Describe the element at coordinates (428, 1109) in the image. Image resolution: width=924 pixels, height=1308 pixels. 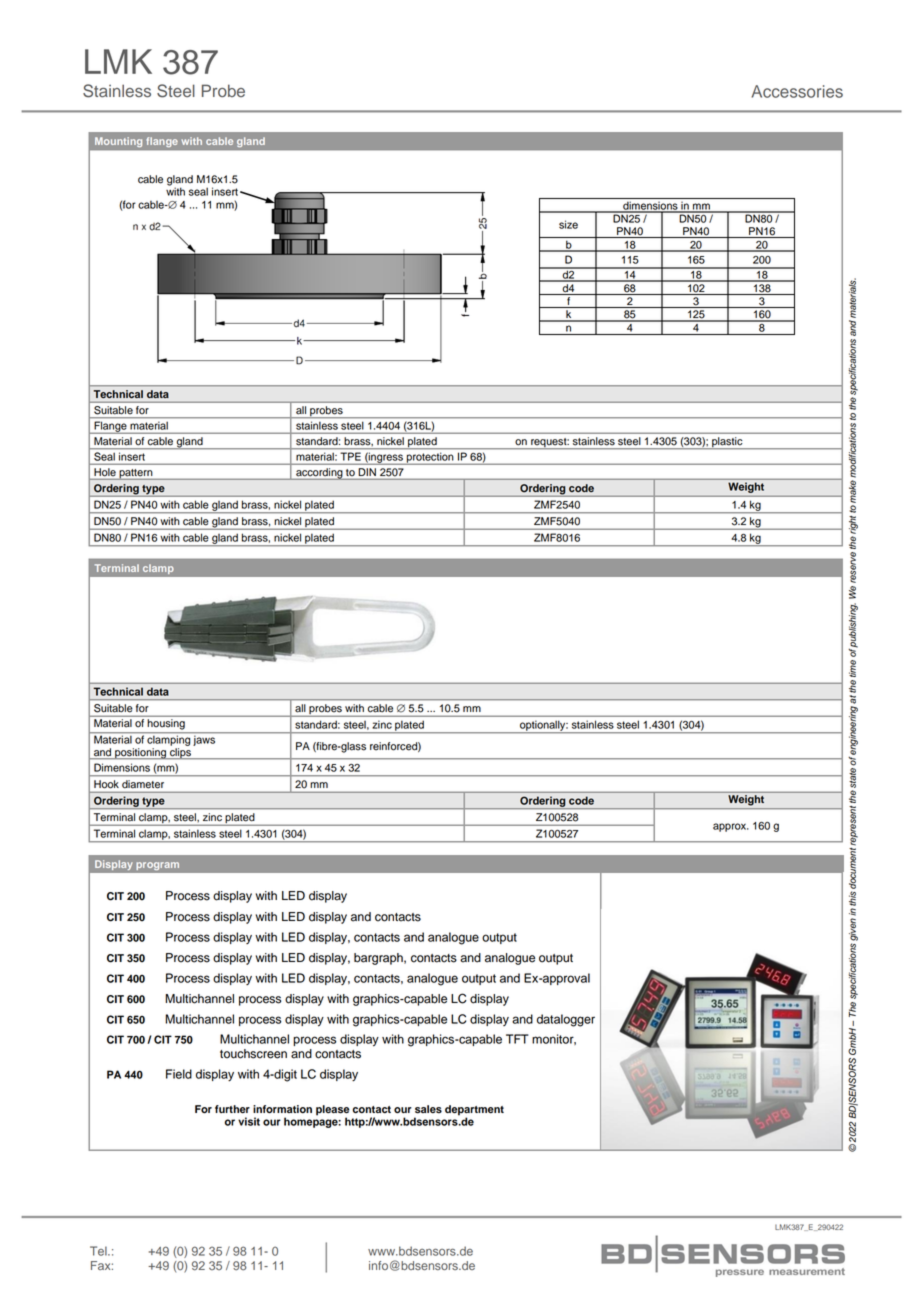
I see `sales` at that location.
